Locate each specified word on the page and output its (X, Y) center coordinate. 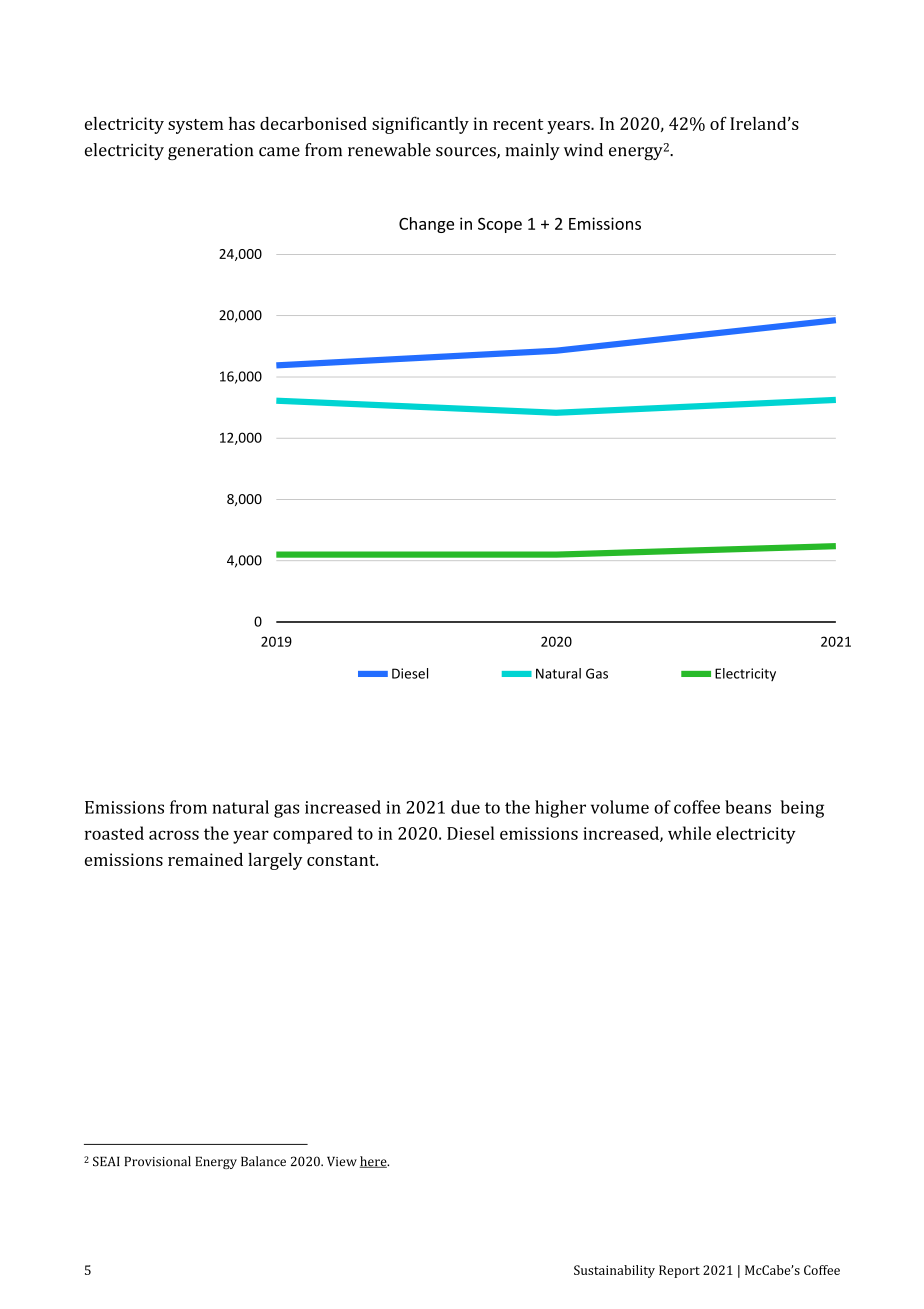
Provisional (158, 1161)
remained (205, 859)
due (465, 807)
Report (679, 1271)
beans (748, 807)
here (374, 1162)
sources (467, 153)
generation (211, 152)
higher (560, 809)
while (689, 833)
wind (583, 150)
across (174, 835)
